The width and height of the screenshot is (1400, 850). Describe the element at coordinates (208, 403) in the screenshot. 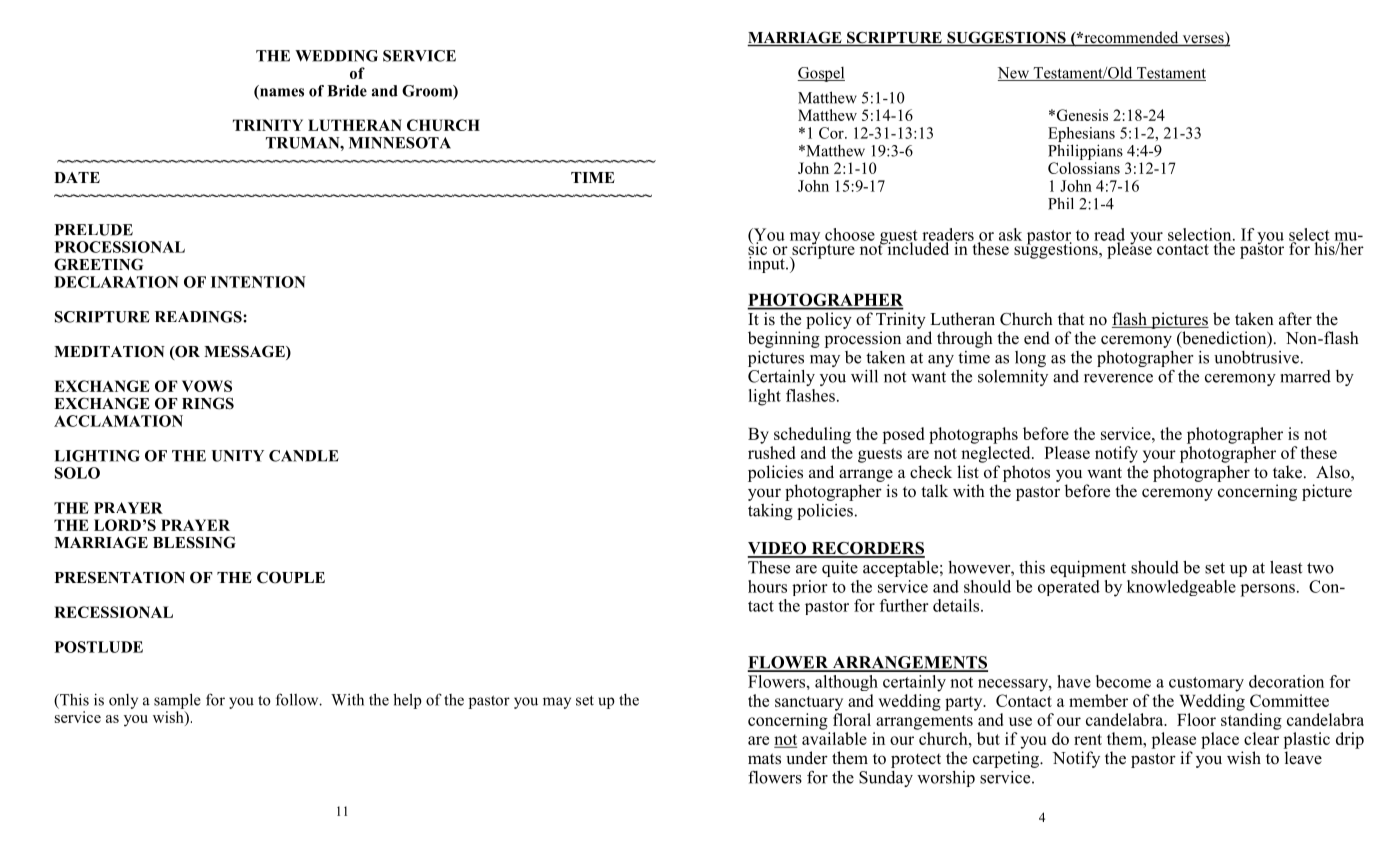

I see `RINGS` at that location.
